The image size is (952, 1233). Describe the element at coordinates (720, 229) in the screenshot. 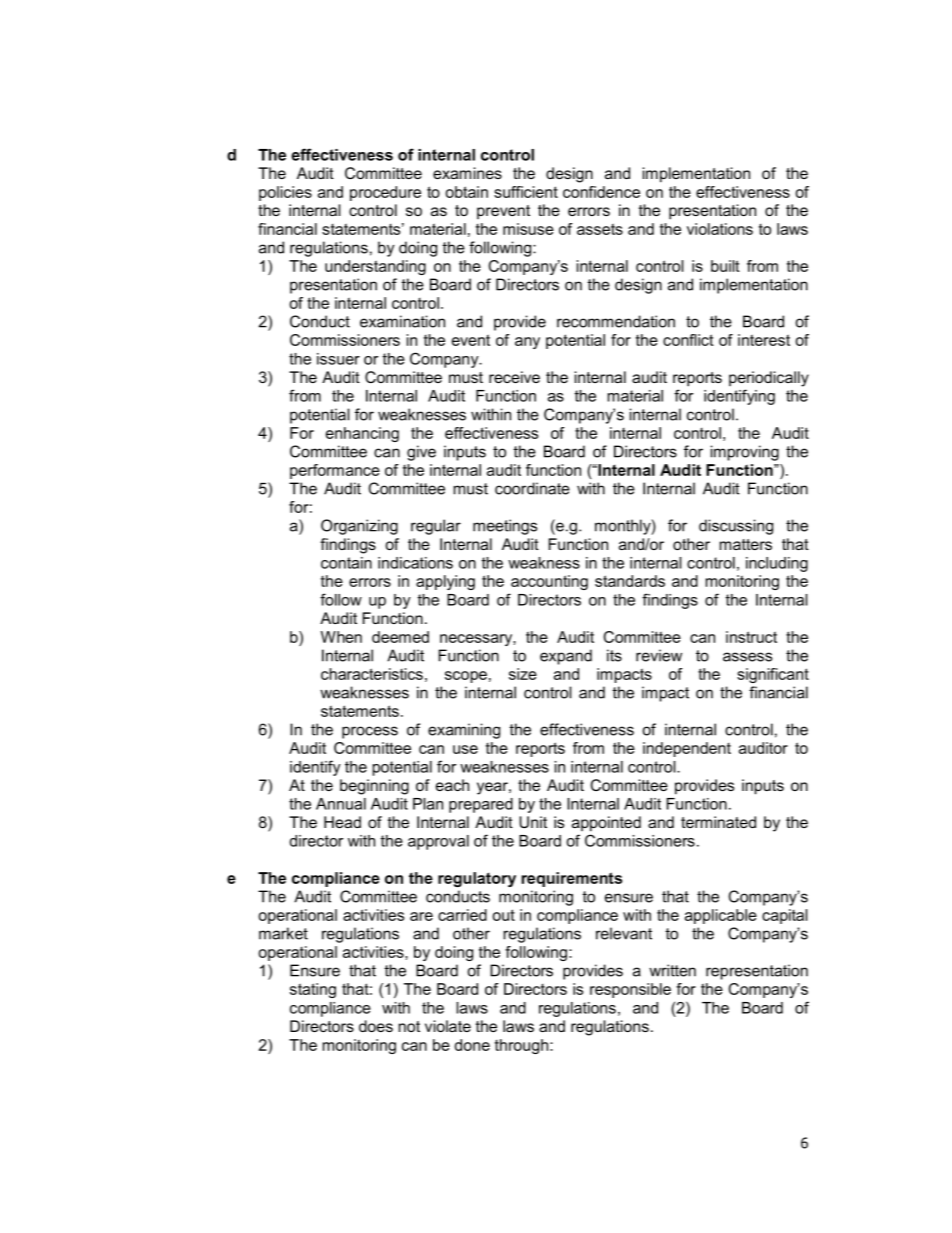

I see `violations` at that location.
